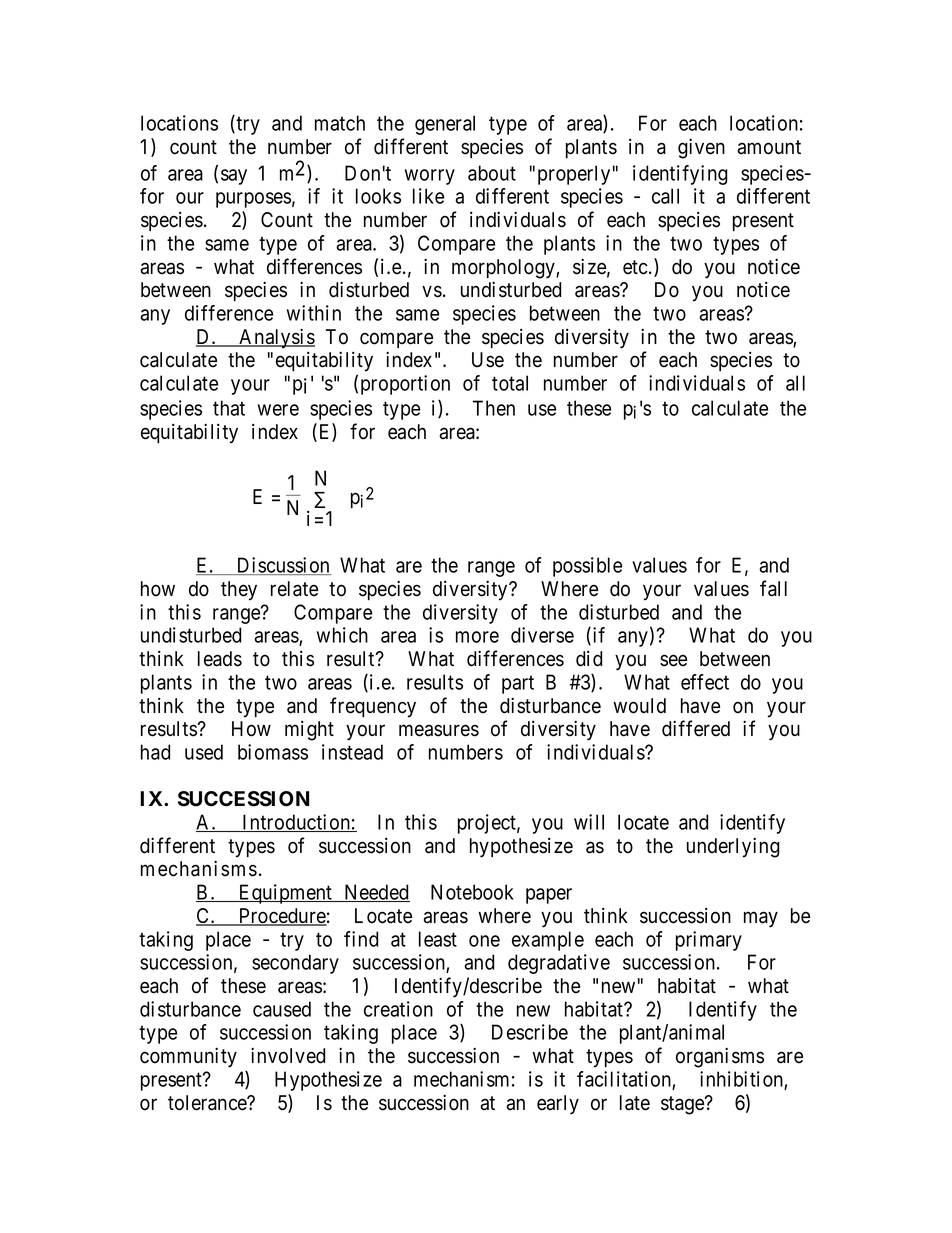 The width and height of the screenshot is (952, 1233). What do you see at coordinates (229, 408) in the screenshot?
I see `that` at bounding box center [229, 408].
